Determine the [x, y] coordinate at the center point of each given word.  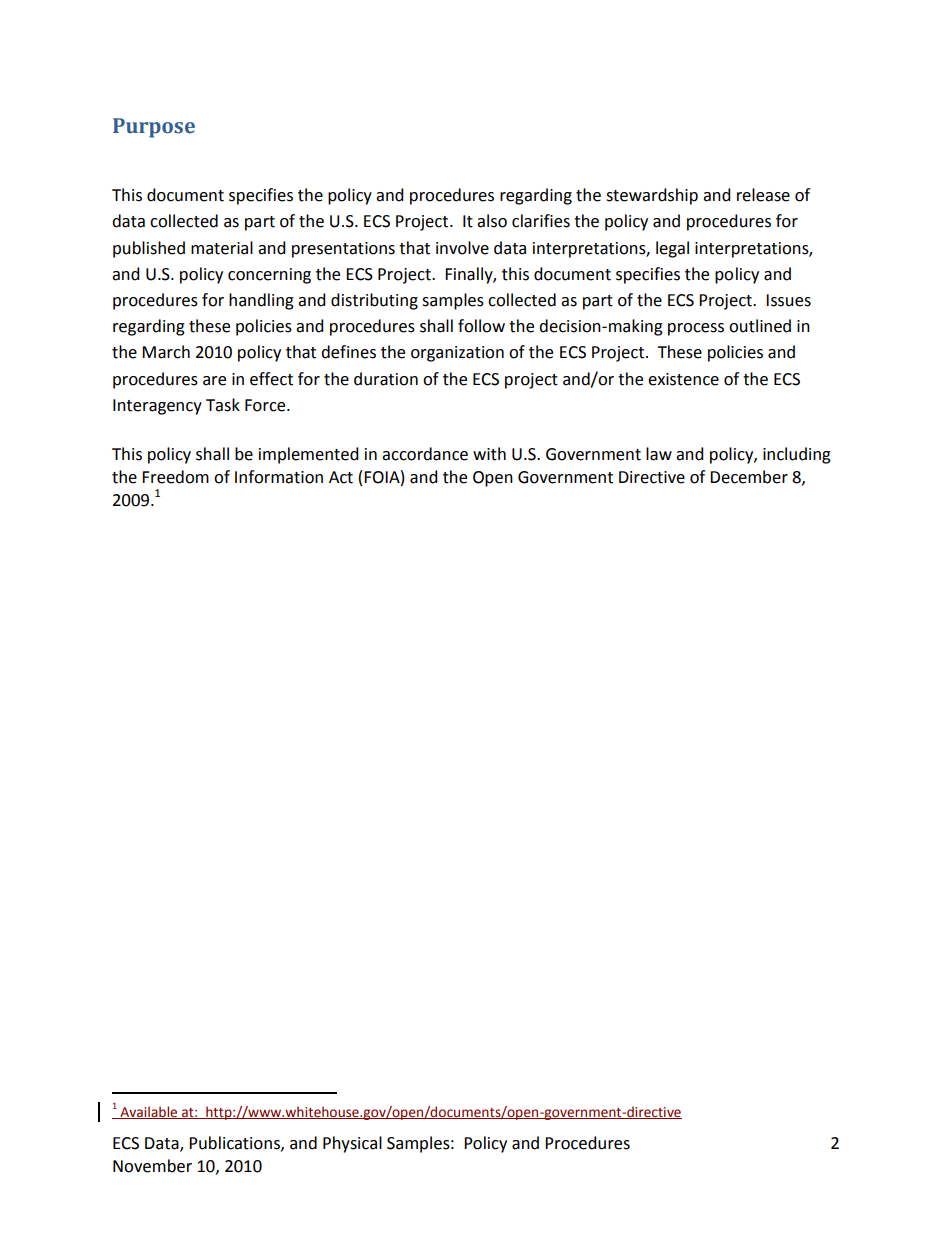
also [492, 221]
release [763, 195]
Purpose [154, 128]
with [489, 454]
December [749, 477]
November [152, 1166]
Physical [352, 1144]
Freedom [175, 477]
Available [149, 1112]
